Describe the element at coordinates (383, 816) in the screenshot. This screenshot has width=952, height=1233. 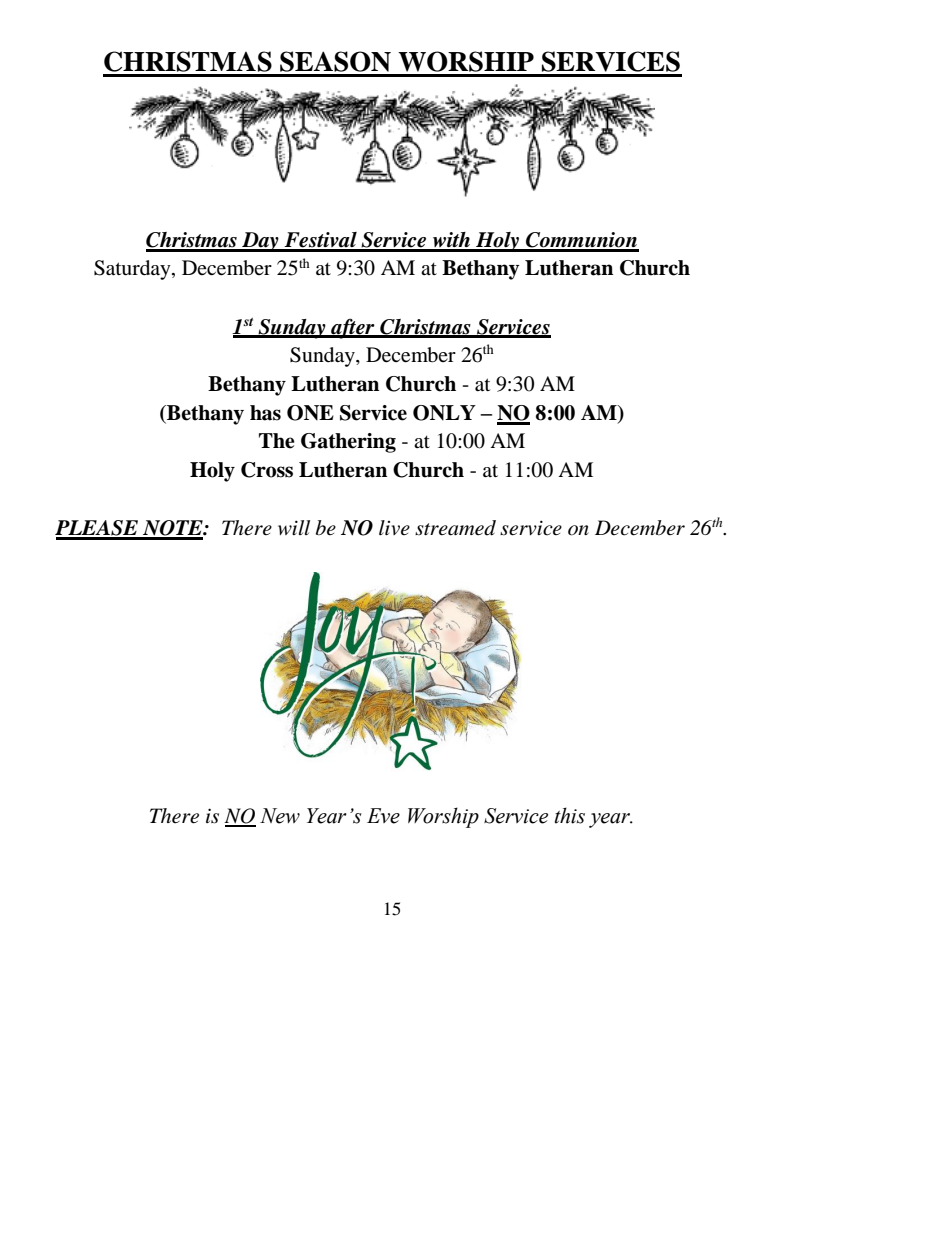
I see `Eve` at that location.
